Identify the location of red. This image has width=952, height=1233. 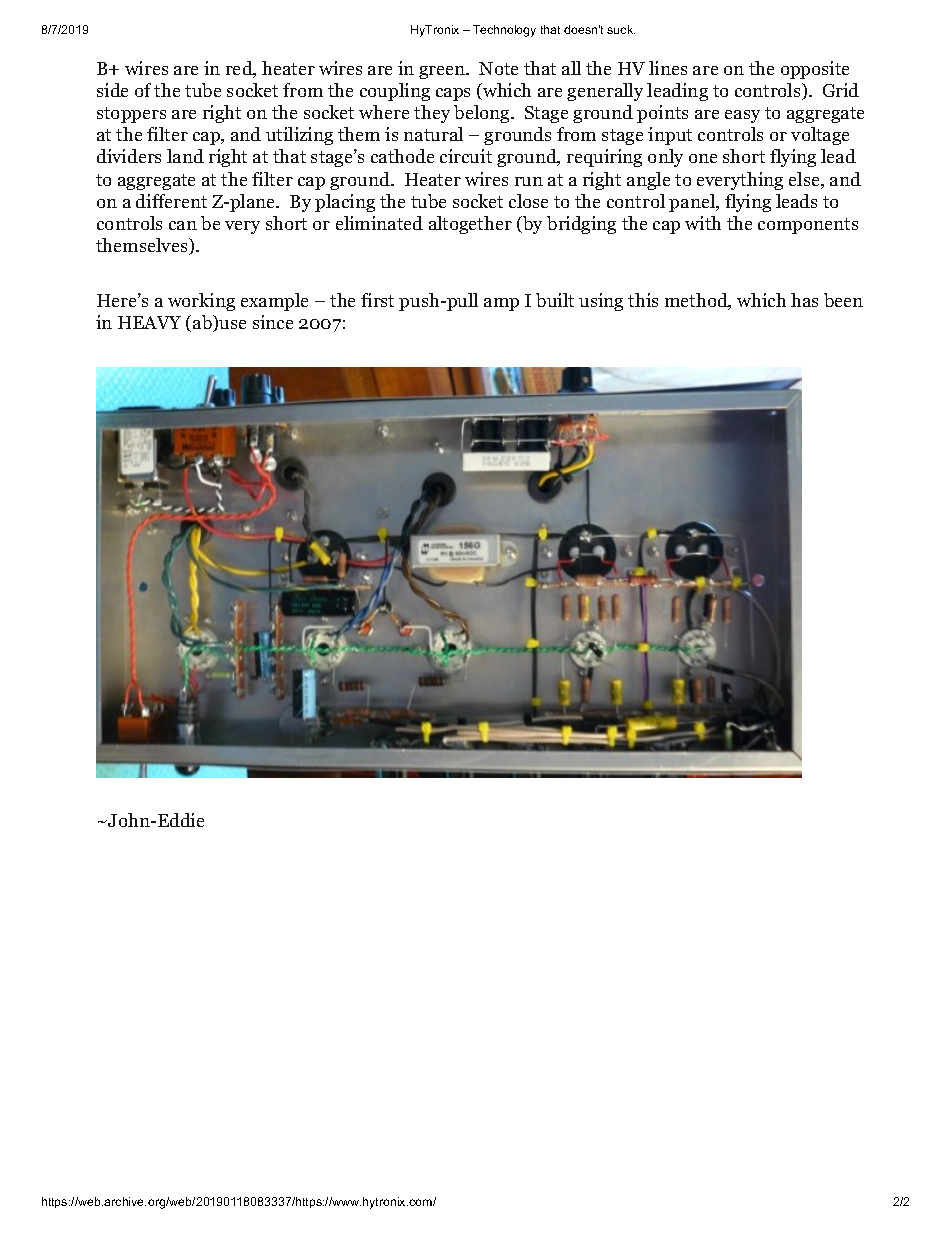
(240, 69).
